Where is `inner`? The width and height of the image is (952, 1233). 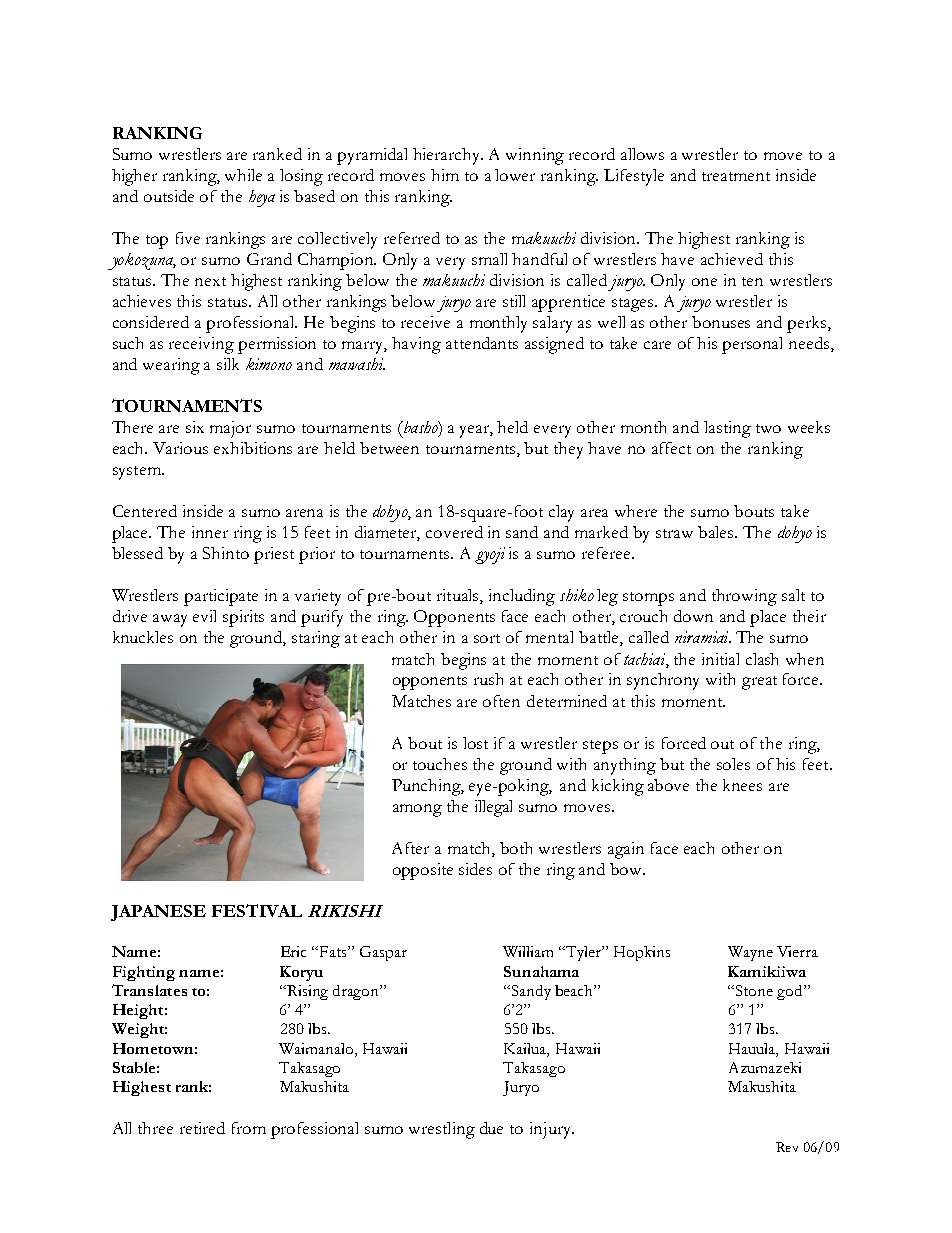 inner is located at coordinates (210, 532).
